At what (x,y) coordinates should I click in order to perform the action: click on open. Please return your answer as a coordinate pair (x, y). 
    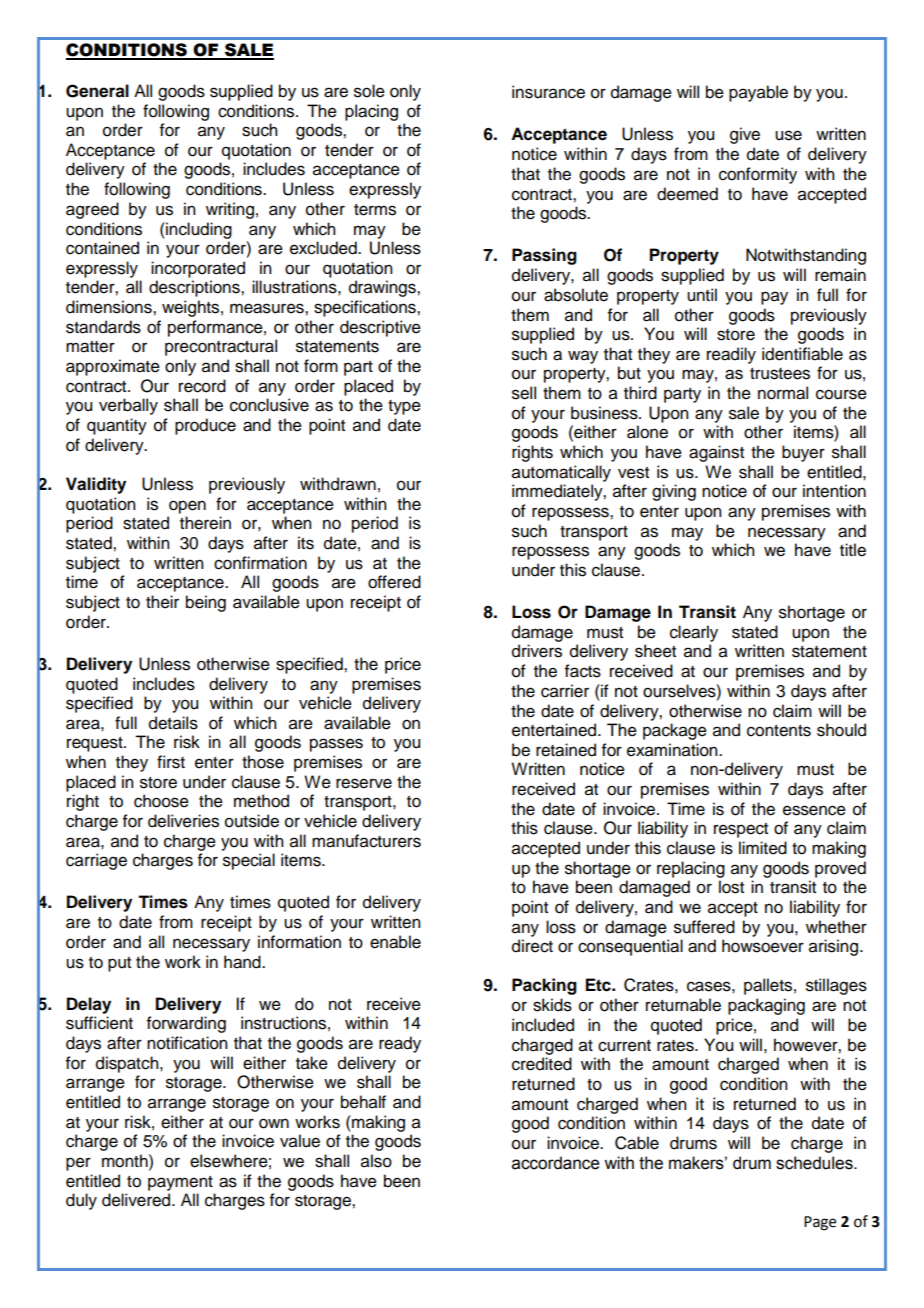
    Looking at the image, I should click on (187, 507).
